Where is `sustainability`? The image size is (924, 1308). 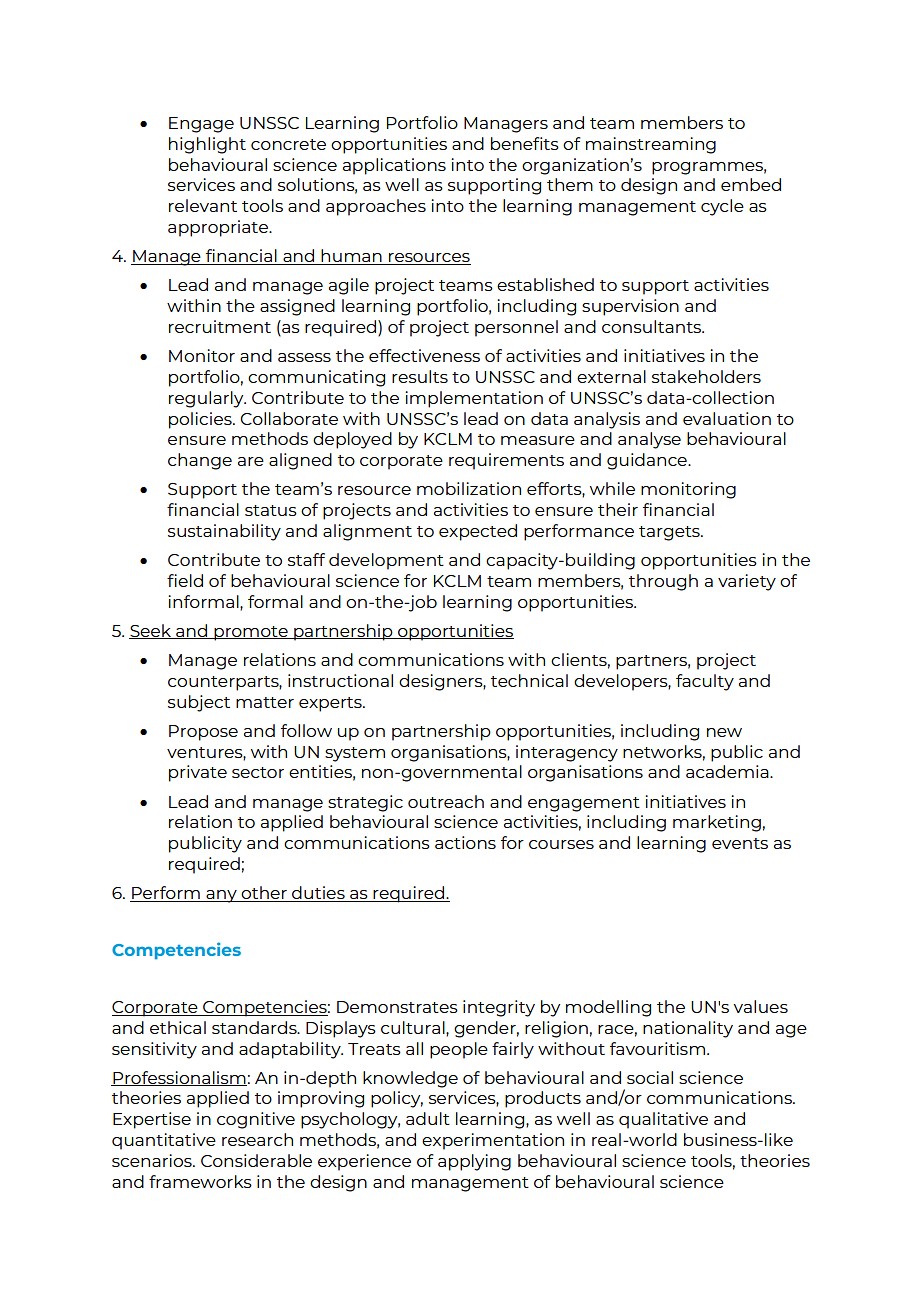 sustainability is located at coordinates (224, 532).
